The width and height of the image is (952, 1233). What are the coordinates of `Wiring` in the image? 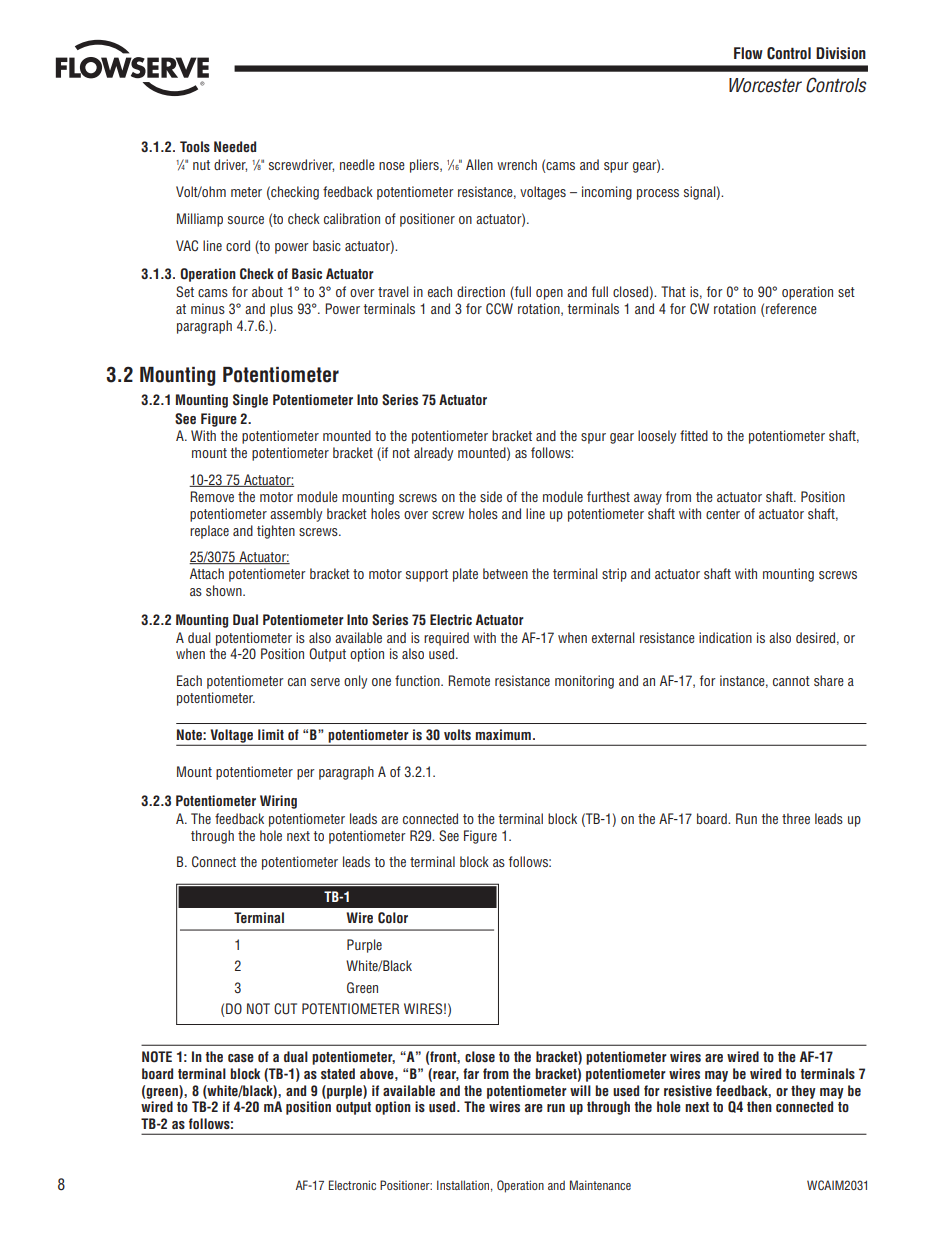 It's located at (278, 802).
